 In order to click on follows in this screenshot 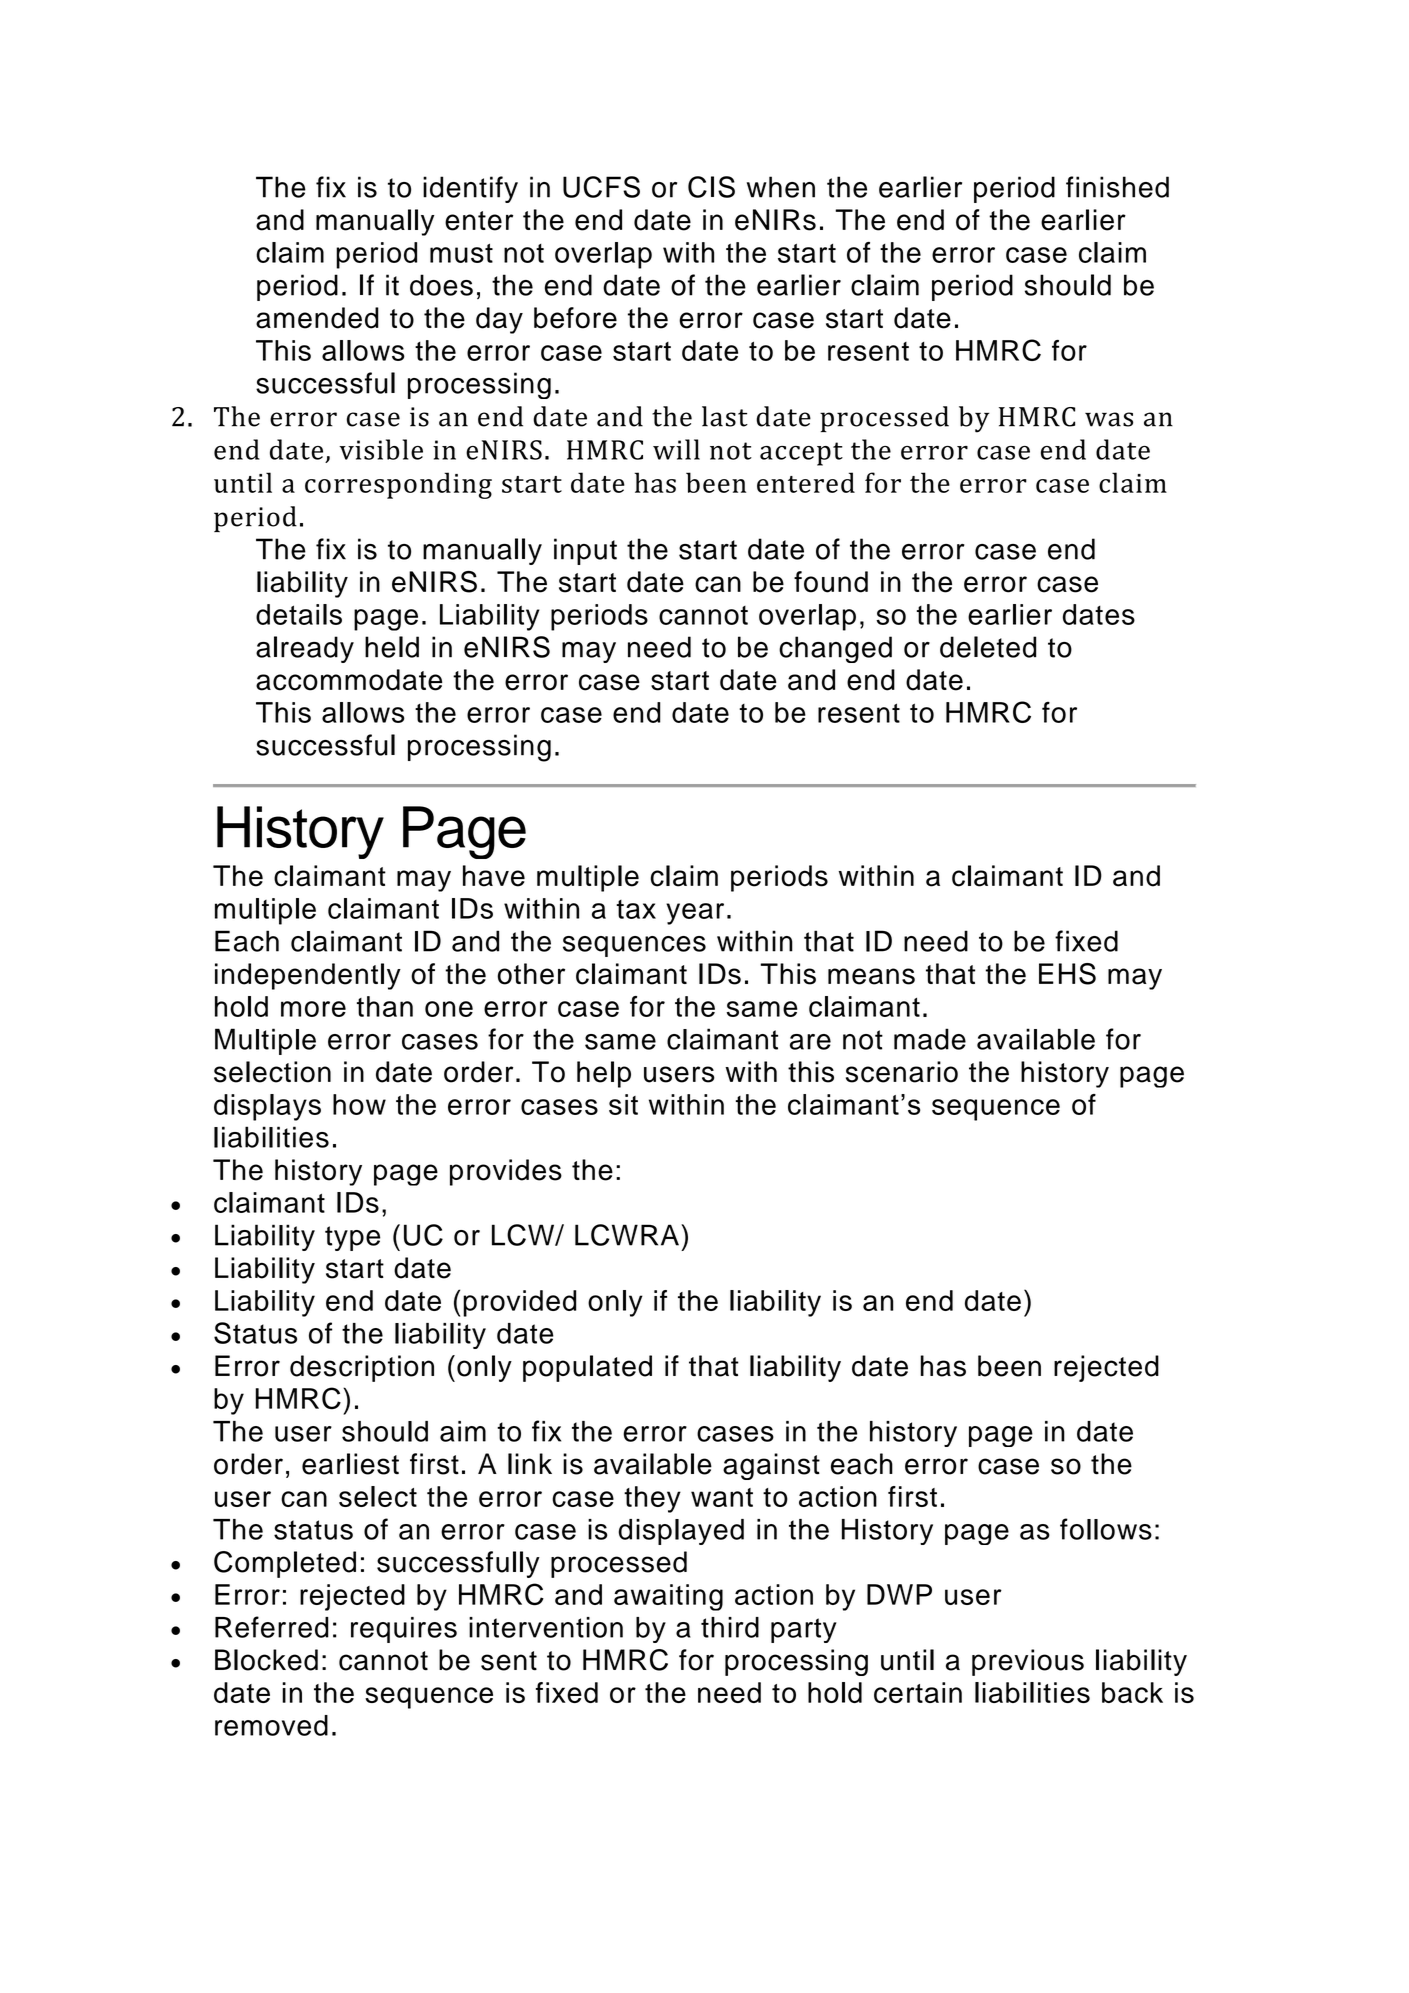, I will do `click(1106, 1529)`.
